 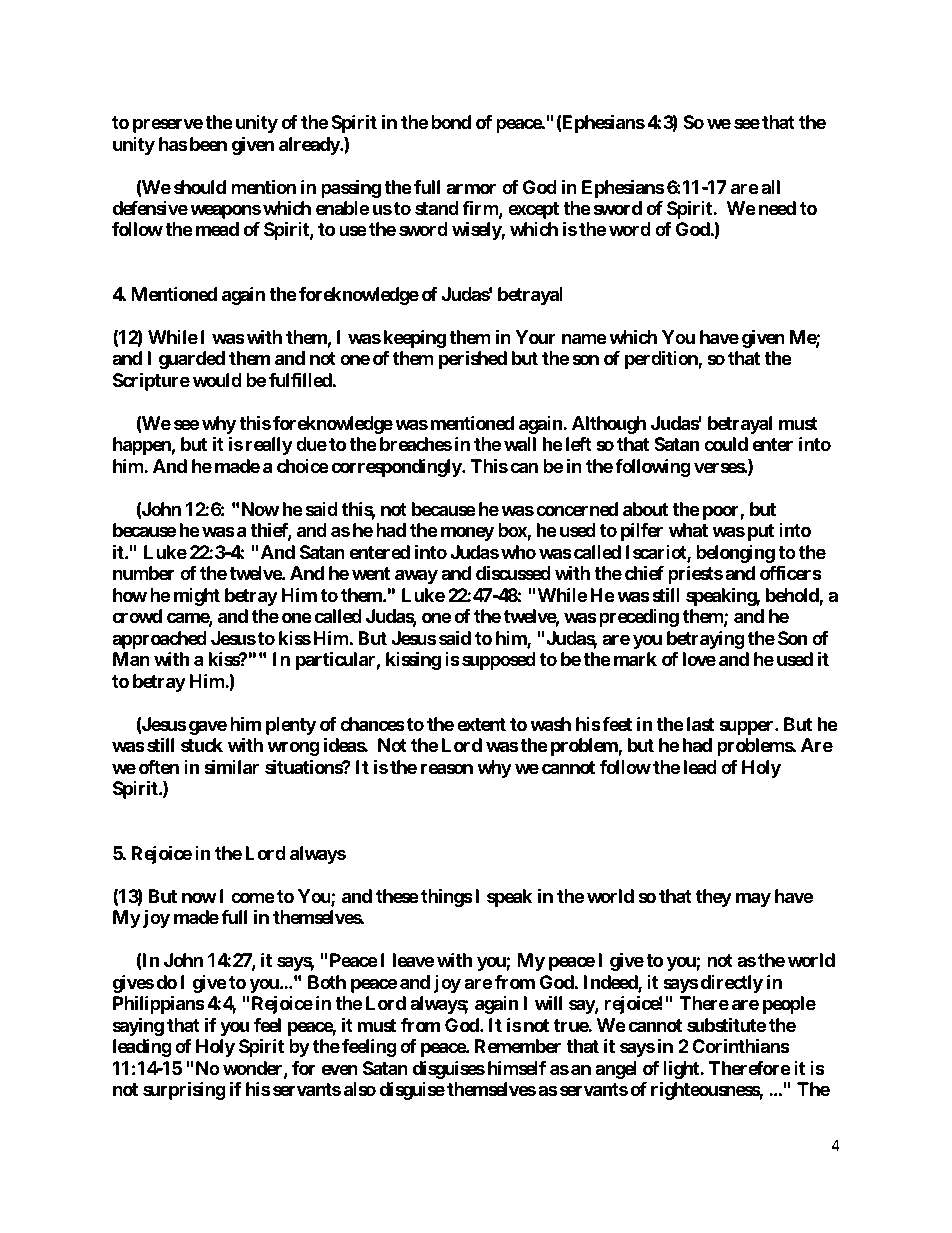 What do you see at coordinates (714, 898) in the image?
I see `they` at bounding box center [714, 898].
